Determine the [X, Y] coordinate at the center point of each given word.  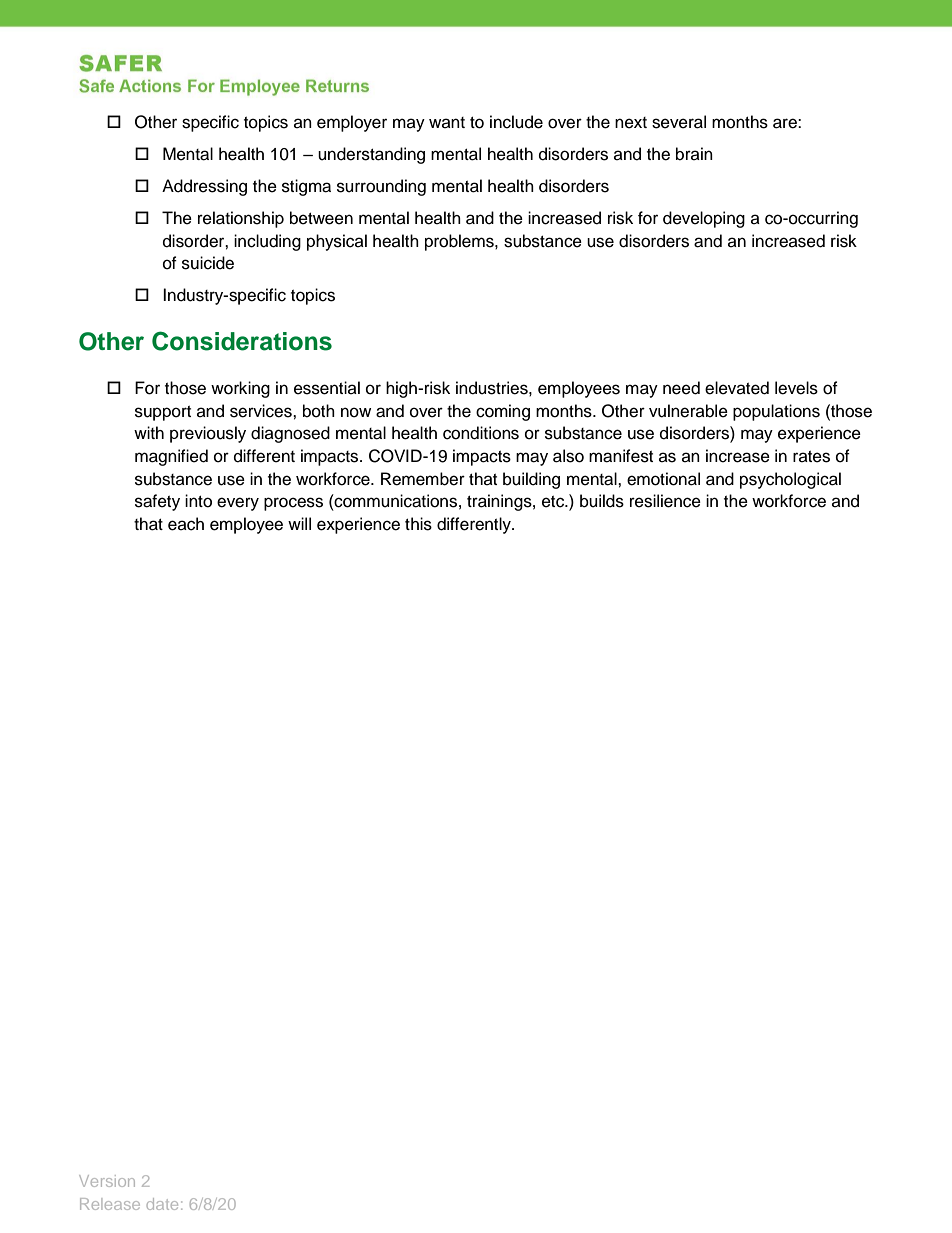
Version [107, 1181]
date [162, 1204]
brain [694, 154]
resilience [665, 501]
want [447, 122]
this [418, 524]
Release [110, 1204]
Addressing [204, 187]
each [186, 524]
